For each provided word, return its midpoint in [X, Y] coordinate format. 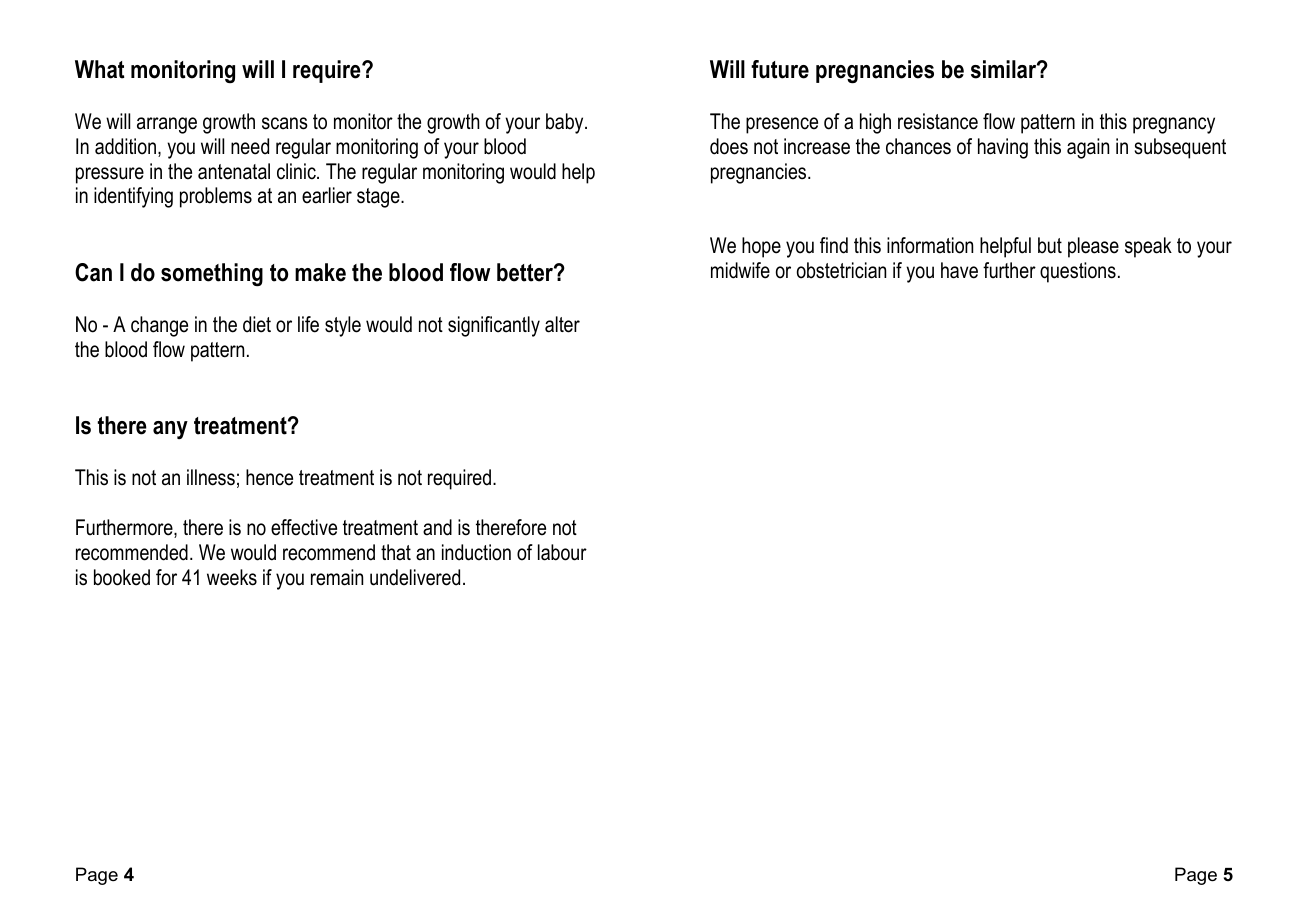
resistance [938, 121]
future [780, 69]
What [100, 69]
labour [562, 552]
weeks [232, 577]
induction [476, 552]
